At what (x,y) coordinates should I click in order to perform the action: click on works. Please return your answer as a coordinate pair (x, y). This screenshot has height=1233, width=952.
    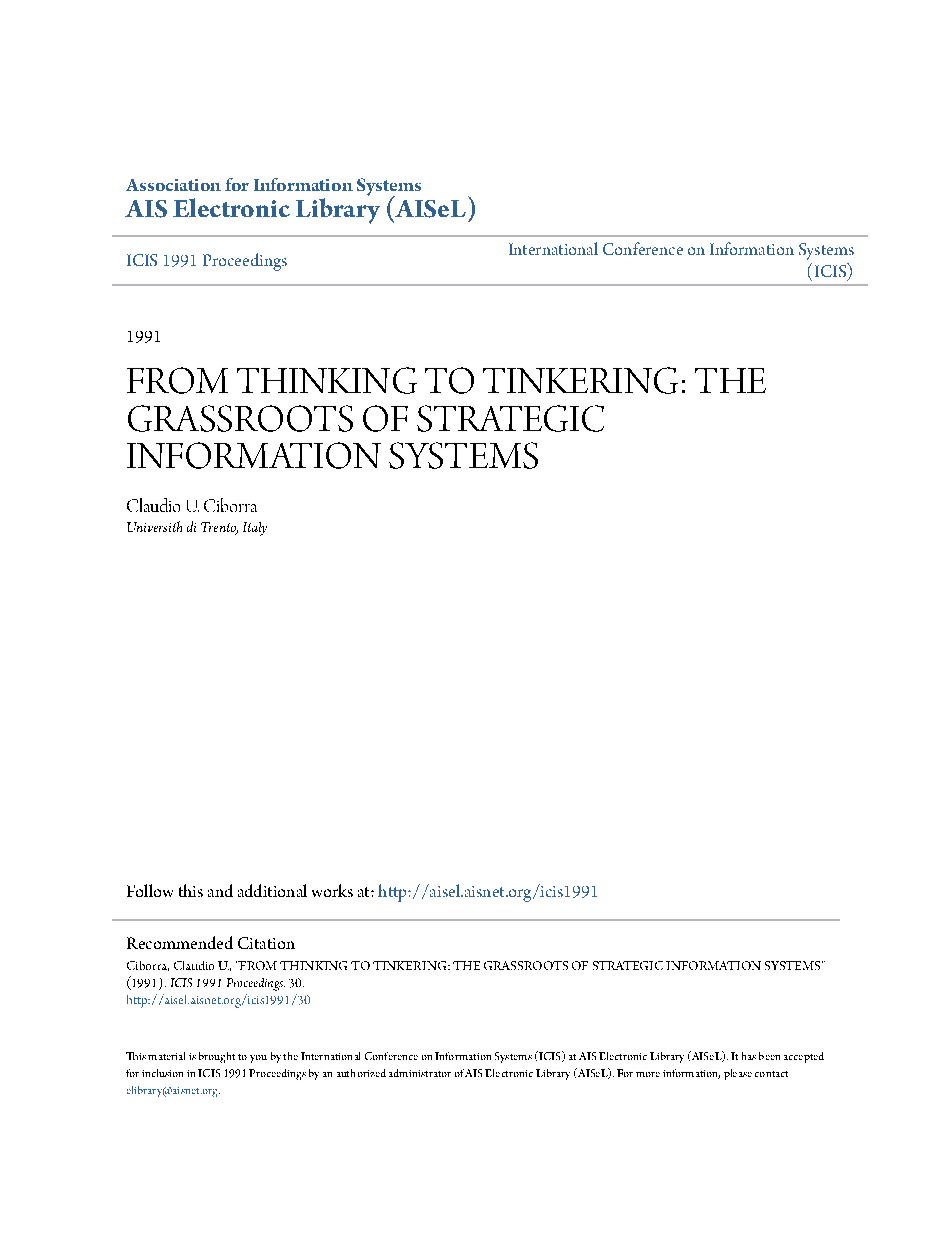
    Looking at the image, I should click on (332, 890).
